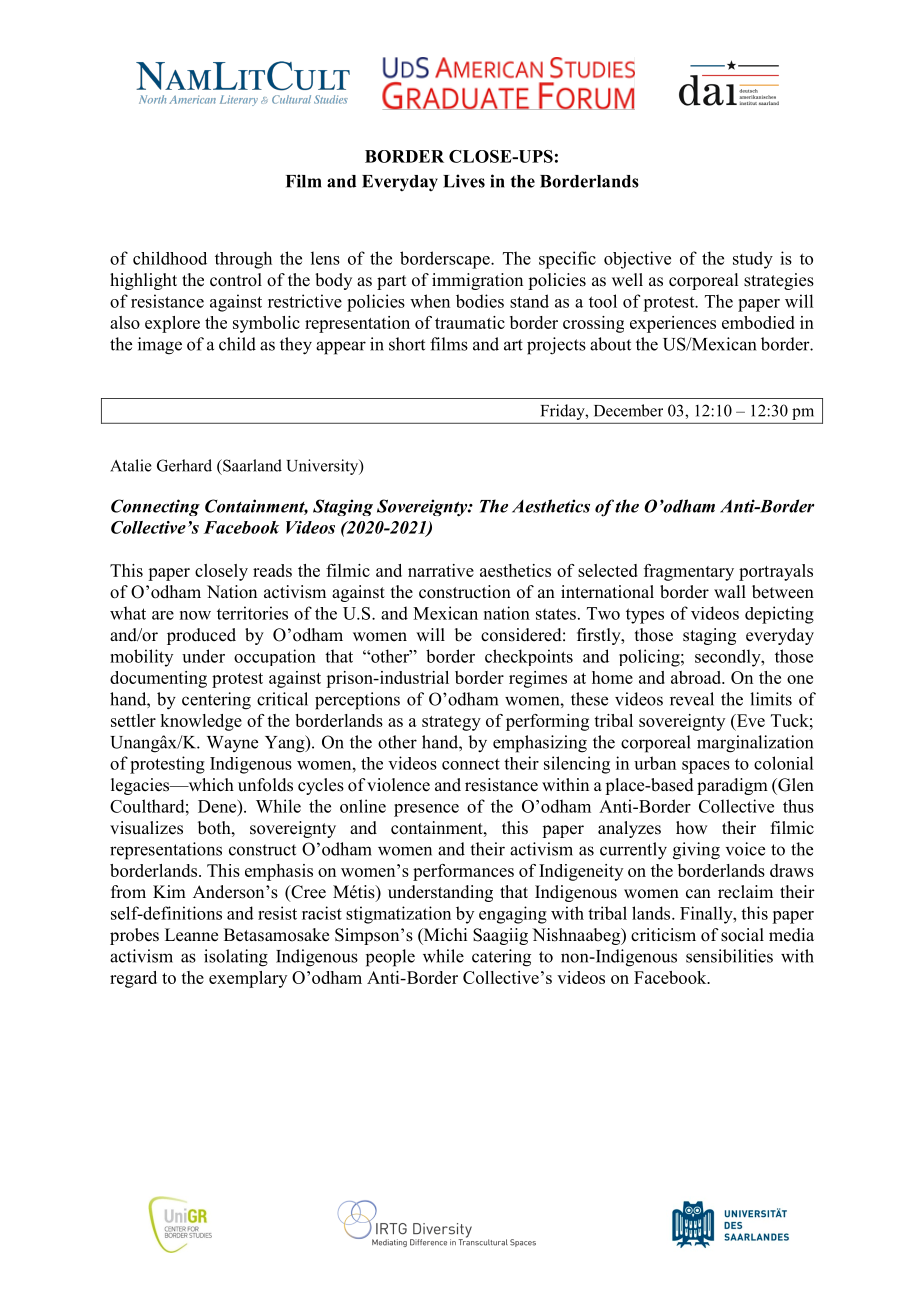 Image resolution: width=924 pixels, height=1308 pixels. Describe the element at coordinates (236, 958) in the page. I see `isolating` at that location.
